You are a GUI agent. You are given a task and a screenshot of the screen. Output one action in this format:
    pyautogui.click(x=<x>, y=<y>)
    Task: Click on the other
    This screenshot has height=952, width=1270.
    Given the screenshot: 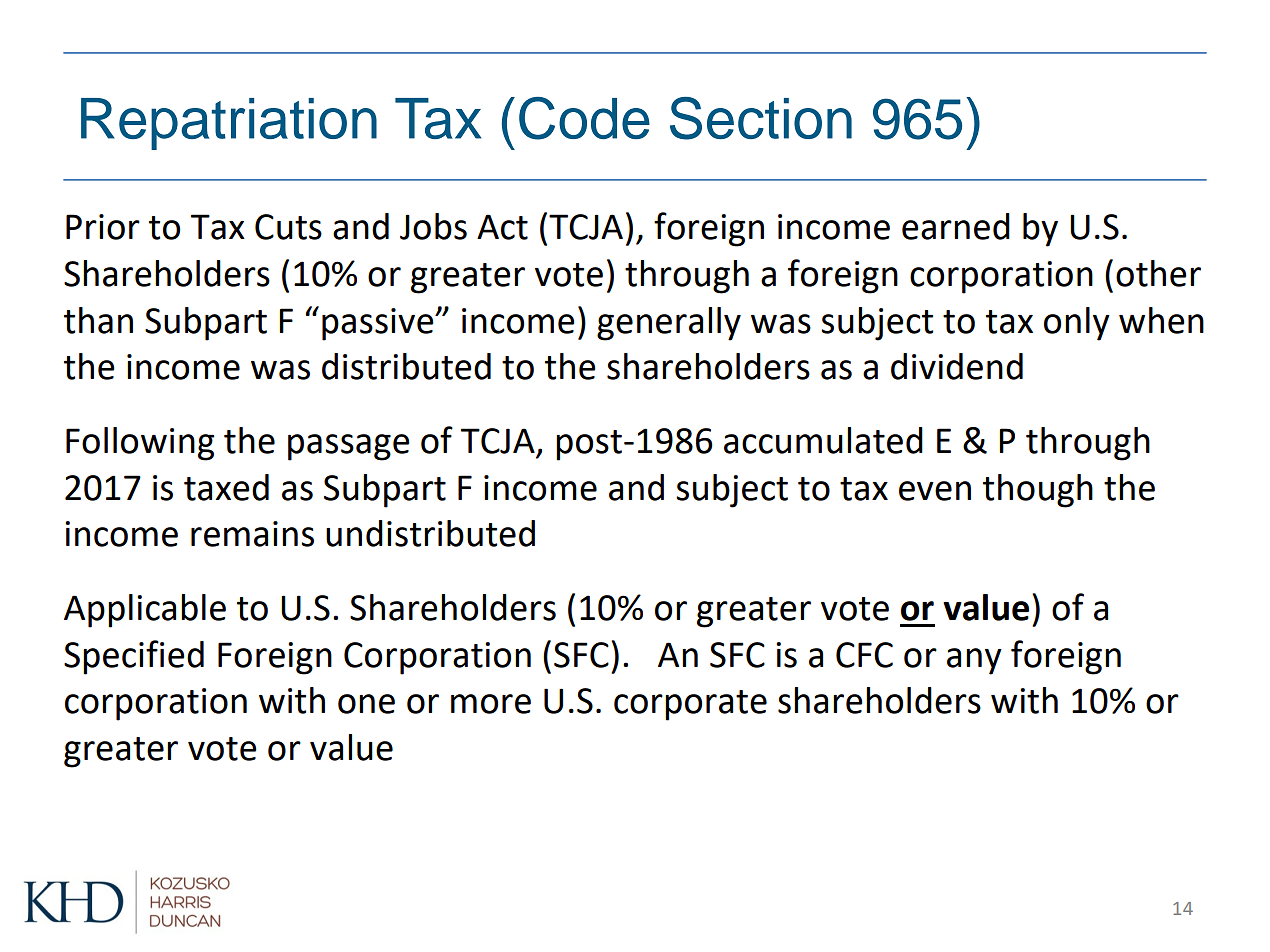 What is the action you would take?
    pyautogui.click(x=1158, y=273)
